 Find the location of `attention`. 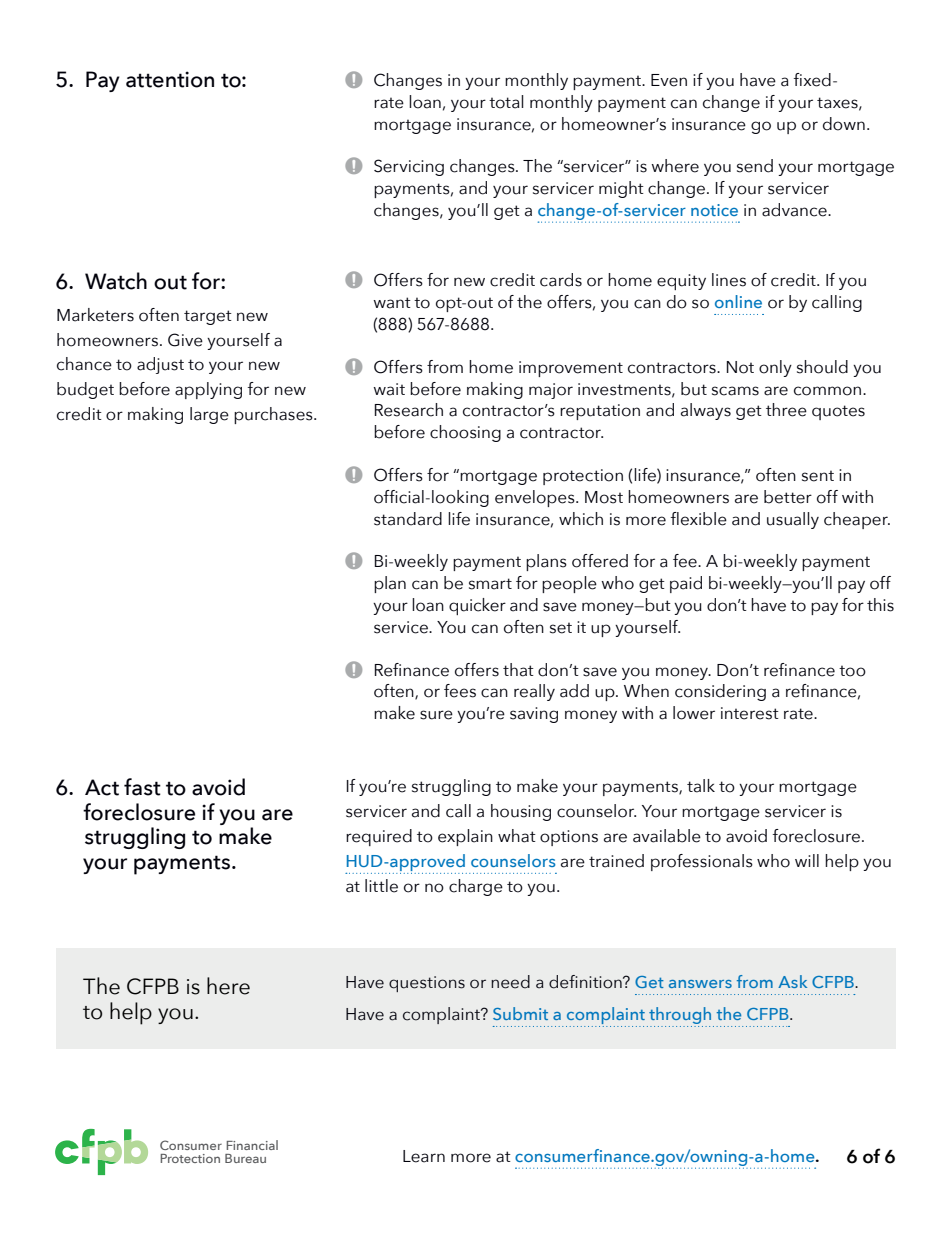

attention is located at coordinates (170, 79).
